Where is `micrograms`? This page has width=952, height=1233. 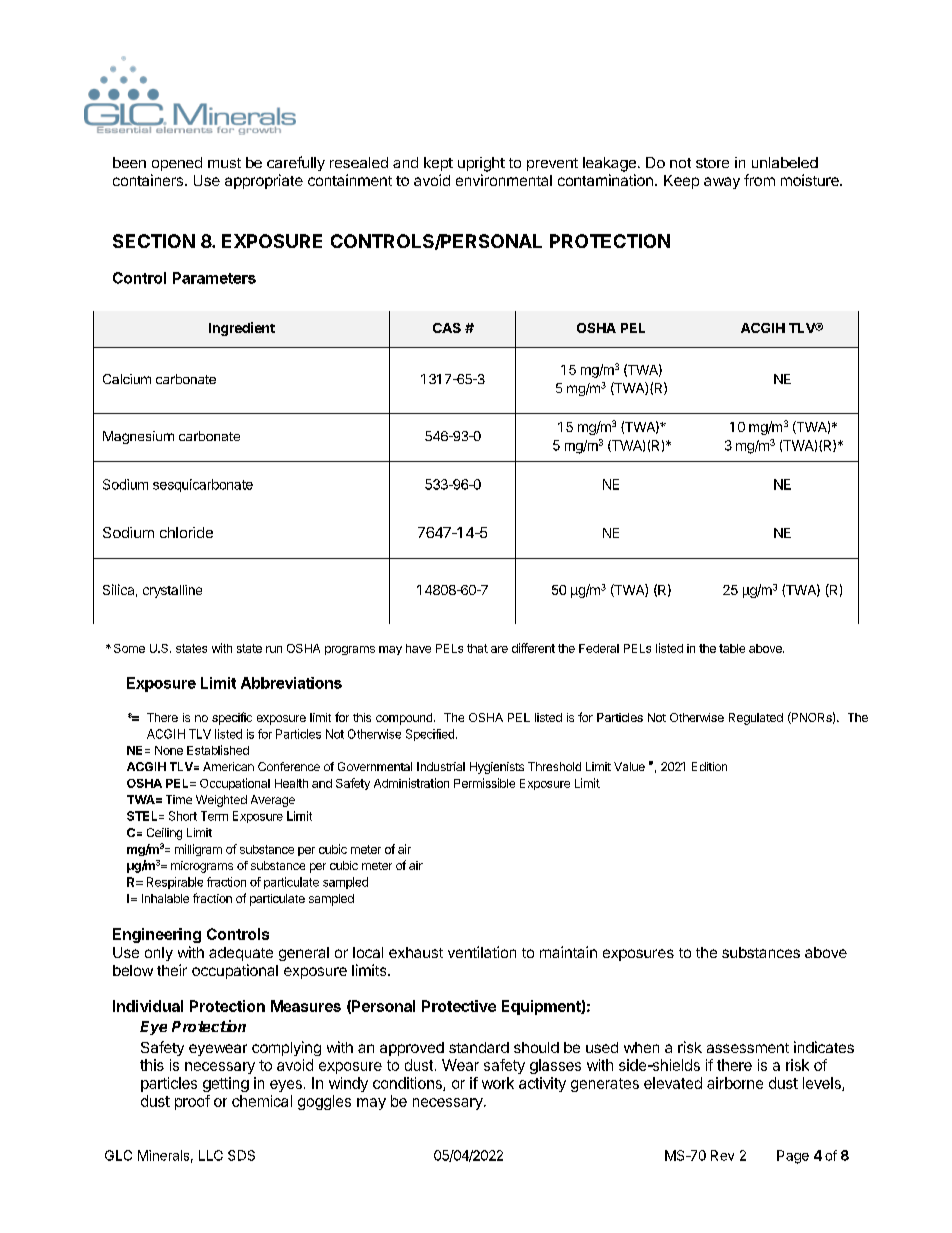 micrograms is located at coordinates (202, 867).
